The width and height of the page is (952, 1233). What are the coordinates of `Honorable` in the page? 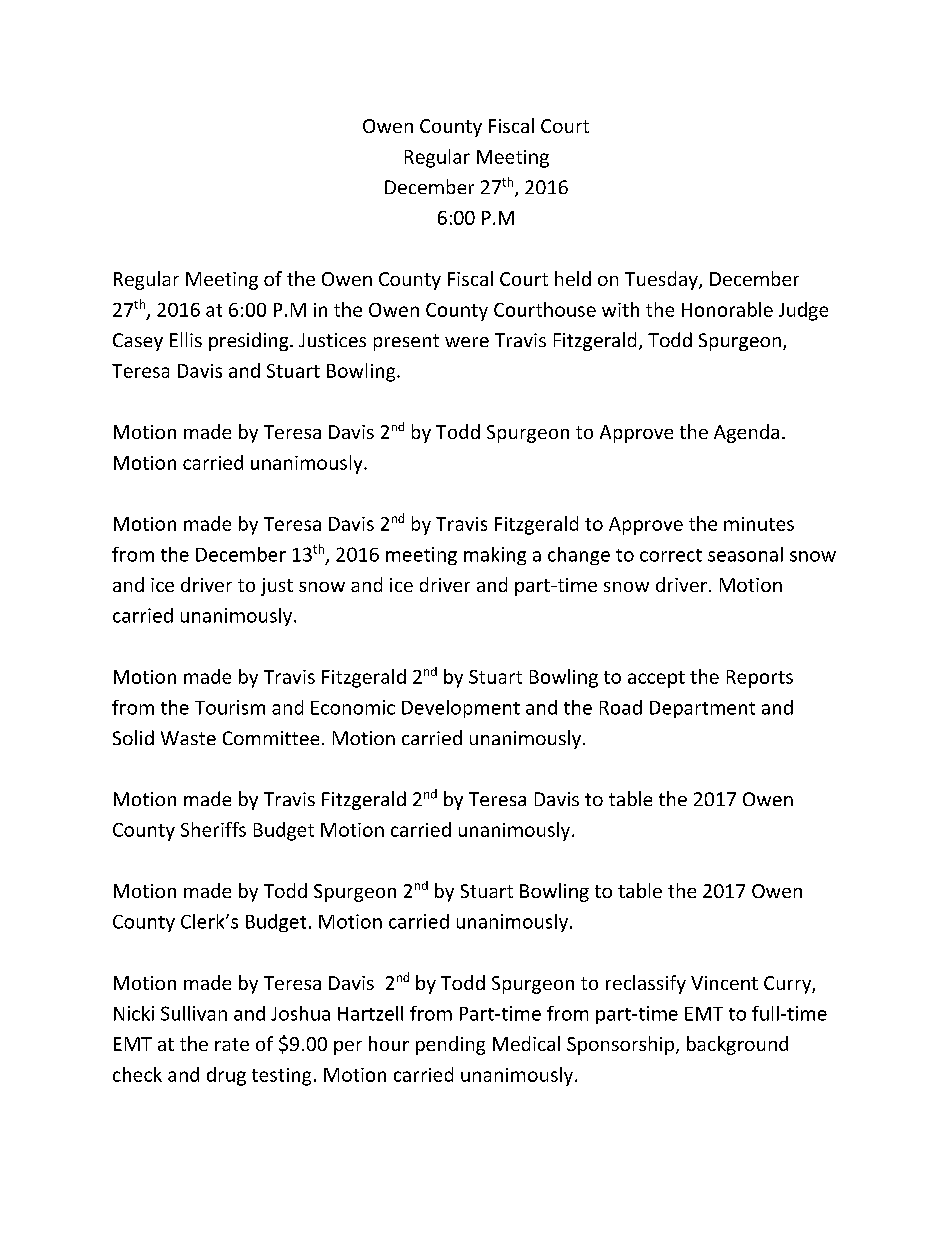 It's located at (727, 309).
